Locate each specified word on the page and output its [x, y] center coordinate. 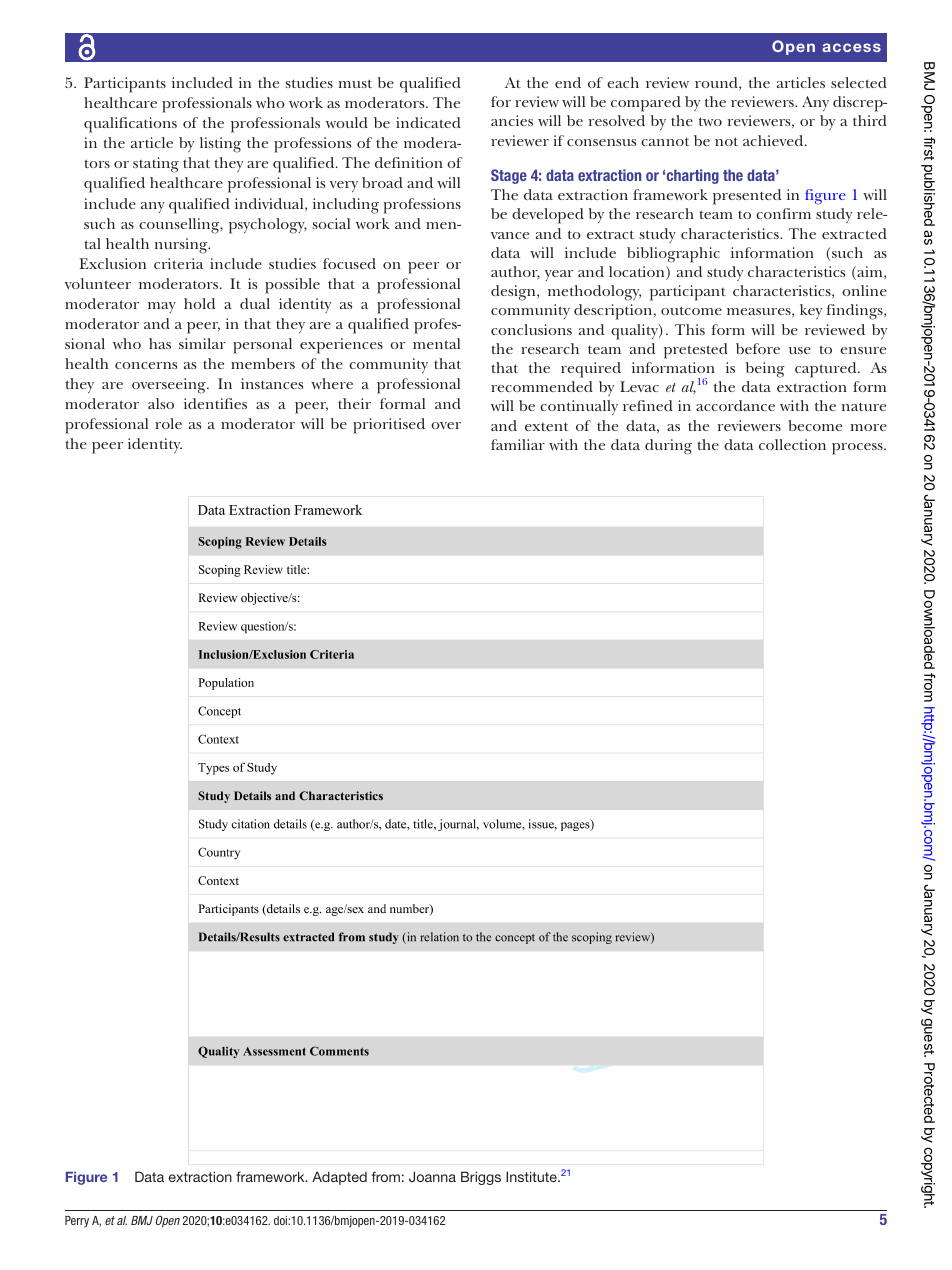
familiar [518, 444]
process [858, 449]
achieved [774, 140]
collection [792, 444]
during [668, 447]
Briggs [481, 1178]
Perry [77, 1221]
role [168, 423]
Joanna [432, 1176]
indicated [428, 122]
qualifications [130, 125]
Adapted [339, 1178]
